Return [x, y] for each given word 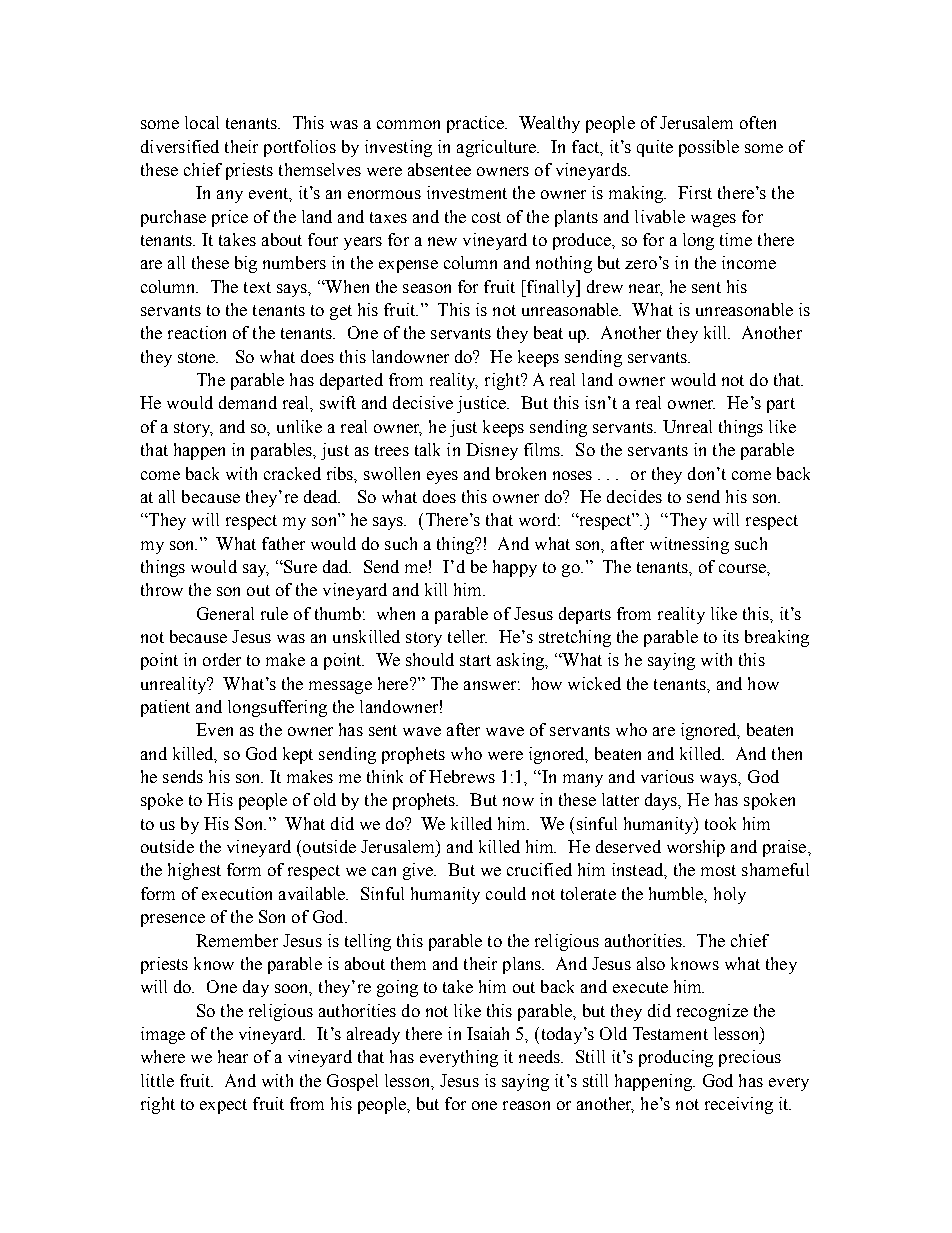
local [202, 122]
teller [467, 636]
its [731, 636]
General [225, 613]
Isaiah [488, 1033]
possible [709, 148]
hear [233, 1056]
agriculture [498, 148]
